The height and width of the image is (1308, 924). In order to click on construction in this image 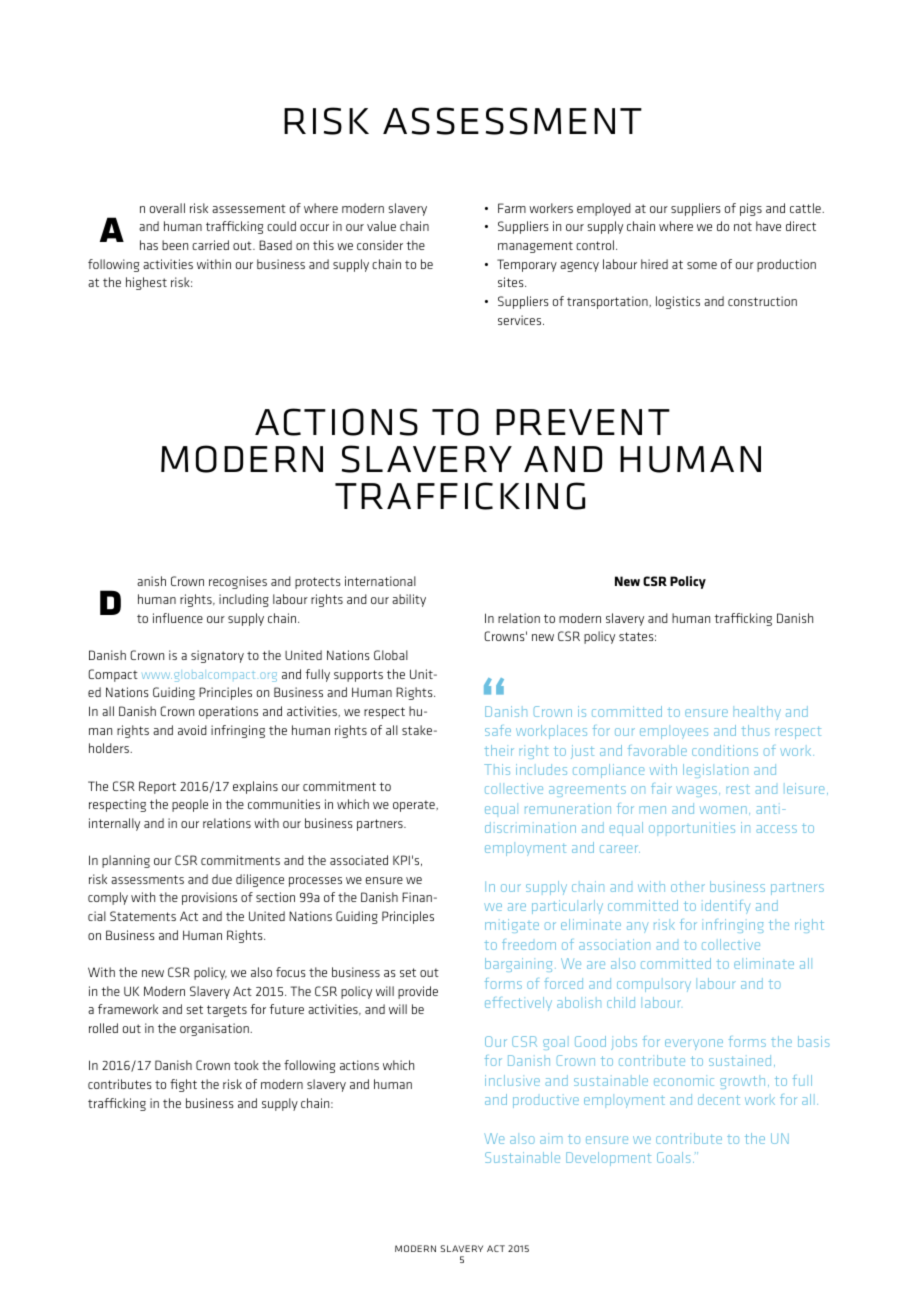, I will do `click(762, 301)`.
